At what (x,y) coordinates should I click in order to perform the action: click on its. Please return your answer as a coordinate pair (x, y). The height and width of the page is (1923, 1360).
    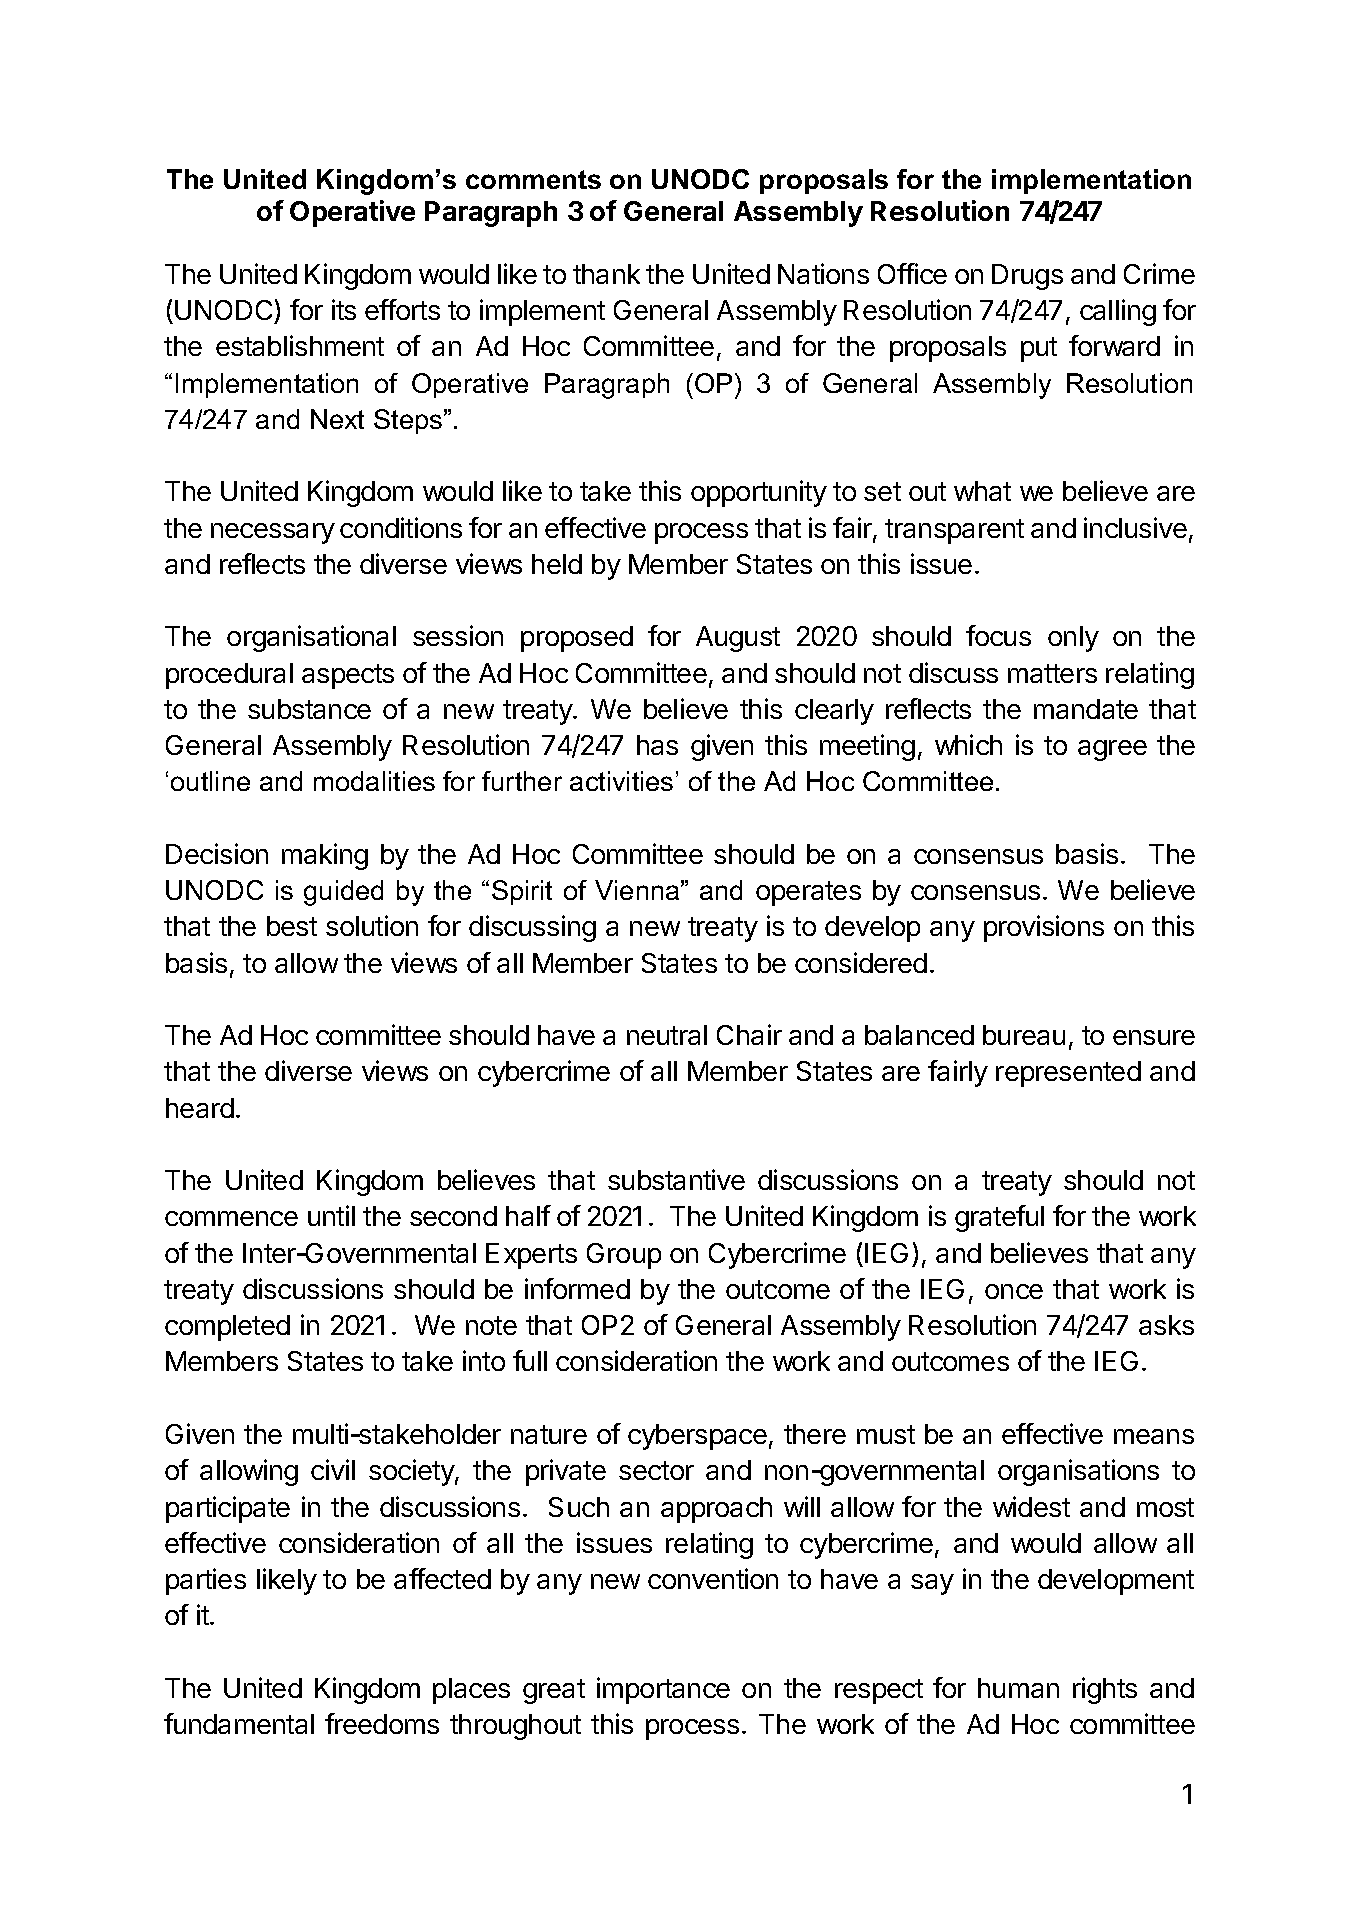
    Looking at the image, I should click on (344, 309).
